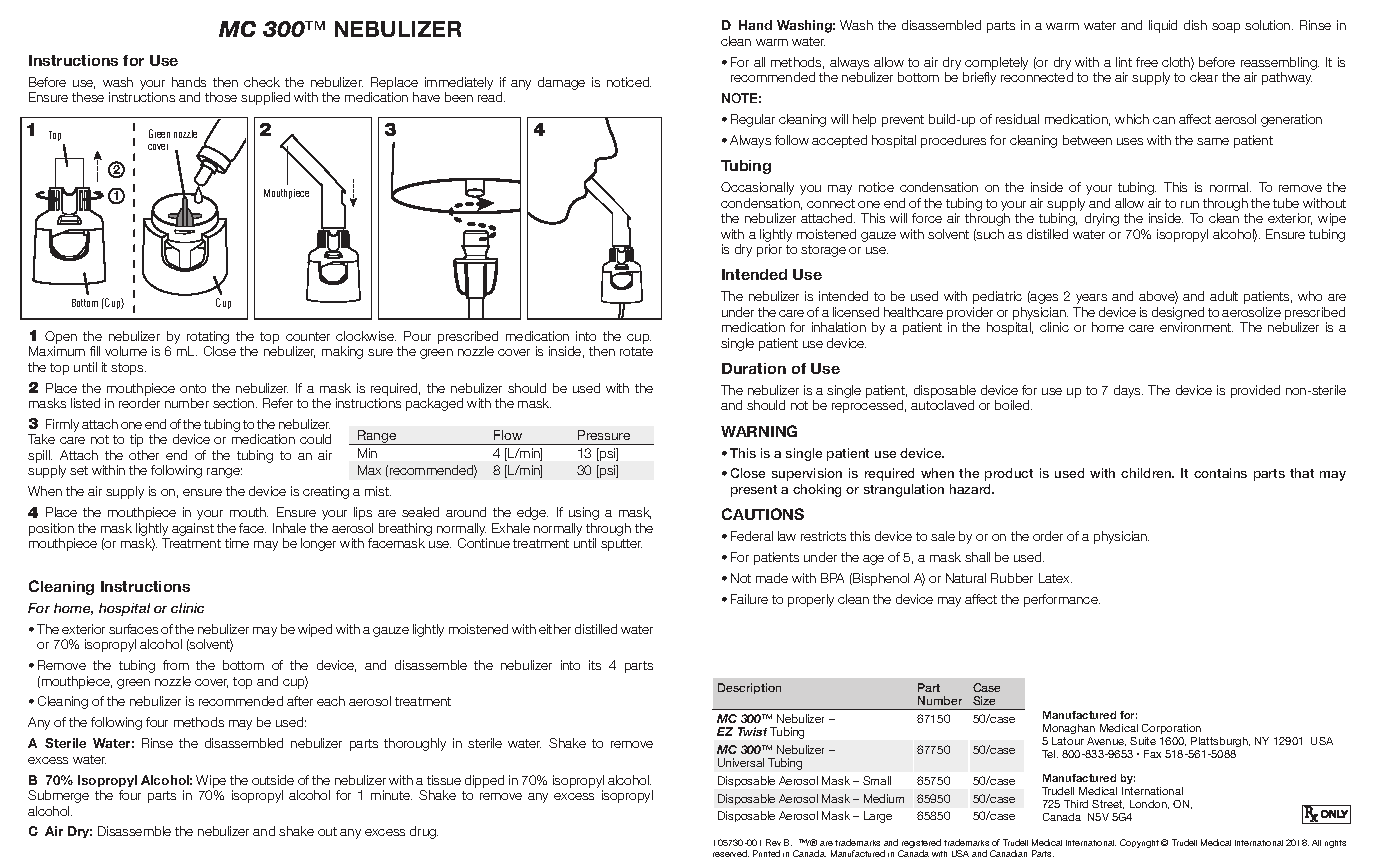 This screenshot has height=868, width=1375. I want to click on Submerge, so click(58, 796).
